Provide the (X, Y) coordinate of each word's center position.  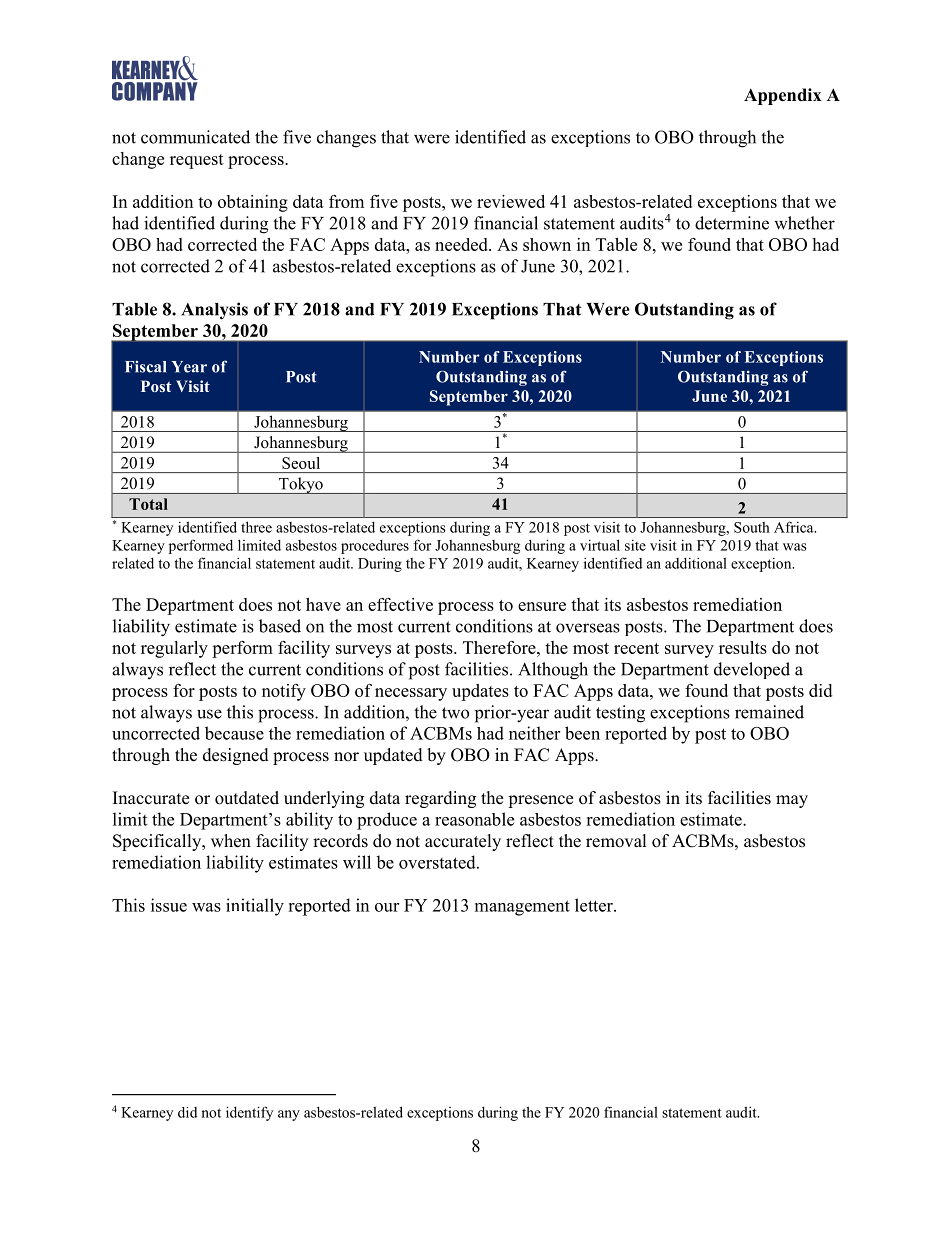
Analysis (214, 311)
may (792, 801)
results (743, 647)
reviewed (511, 201)
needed (462, 244)
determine (732, 223)
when (231, 841)
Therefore (500, 647)
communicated (195, 137)
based (280, 626)
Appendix (783, 96)
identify (249, 1113)
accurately (463, 842)
